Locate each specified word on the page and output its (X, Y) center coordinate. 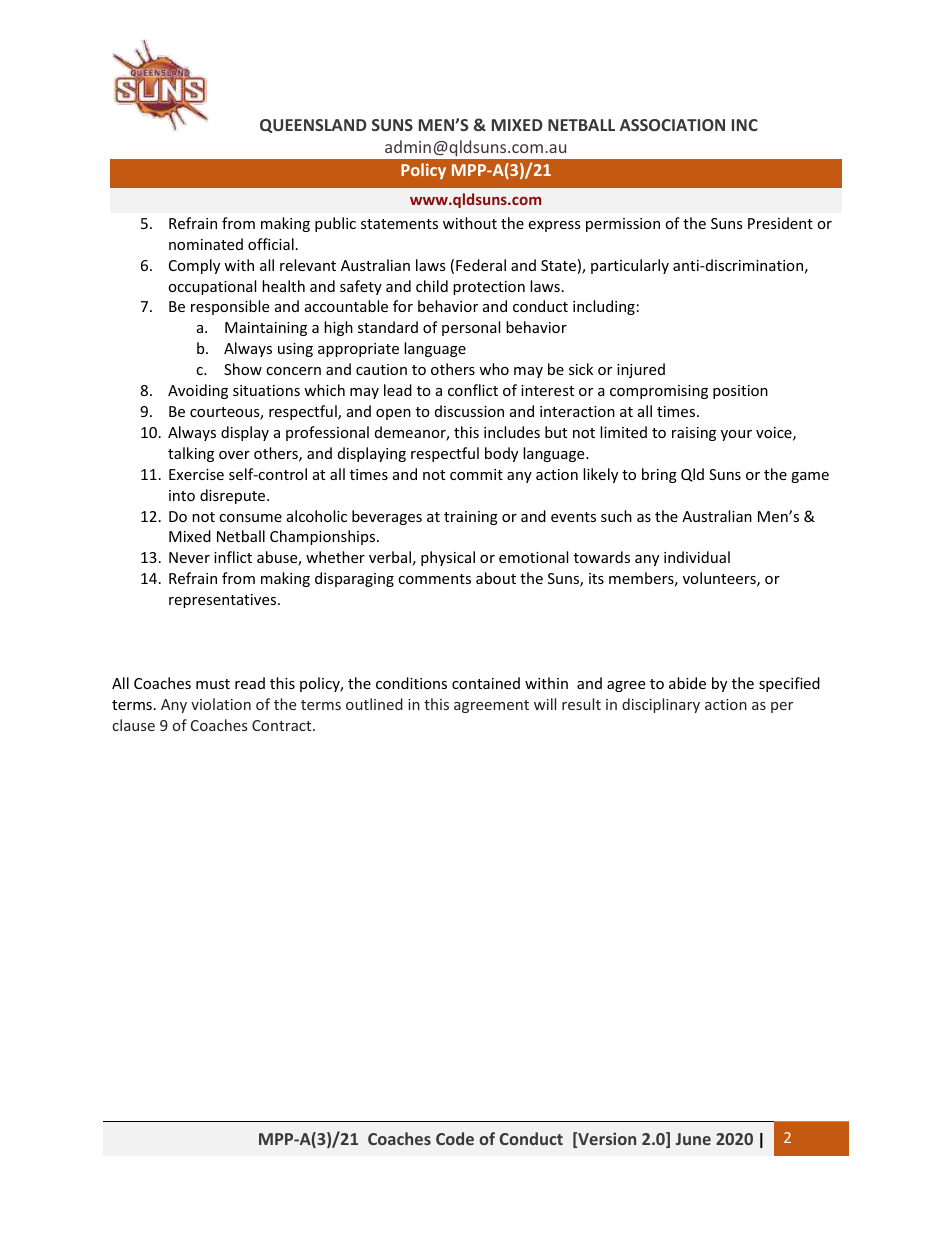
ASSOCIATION (672, 125)
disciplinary (661, 705)
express (554, 226)
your (736, 435)
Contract (283, 725)
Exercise (196, 474)
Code (455, 1138)
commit (476, 474)
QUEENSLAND (313, 126)
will (545, 704)
